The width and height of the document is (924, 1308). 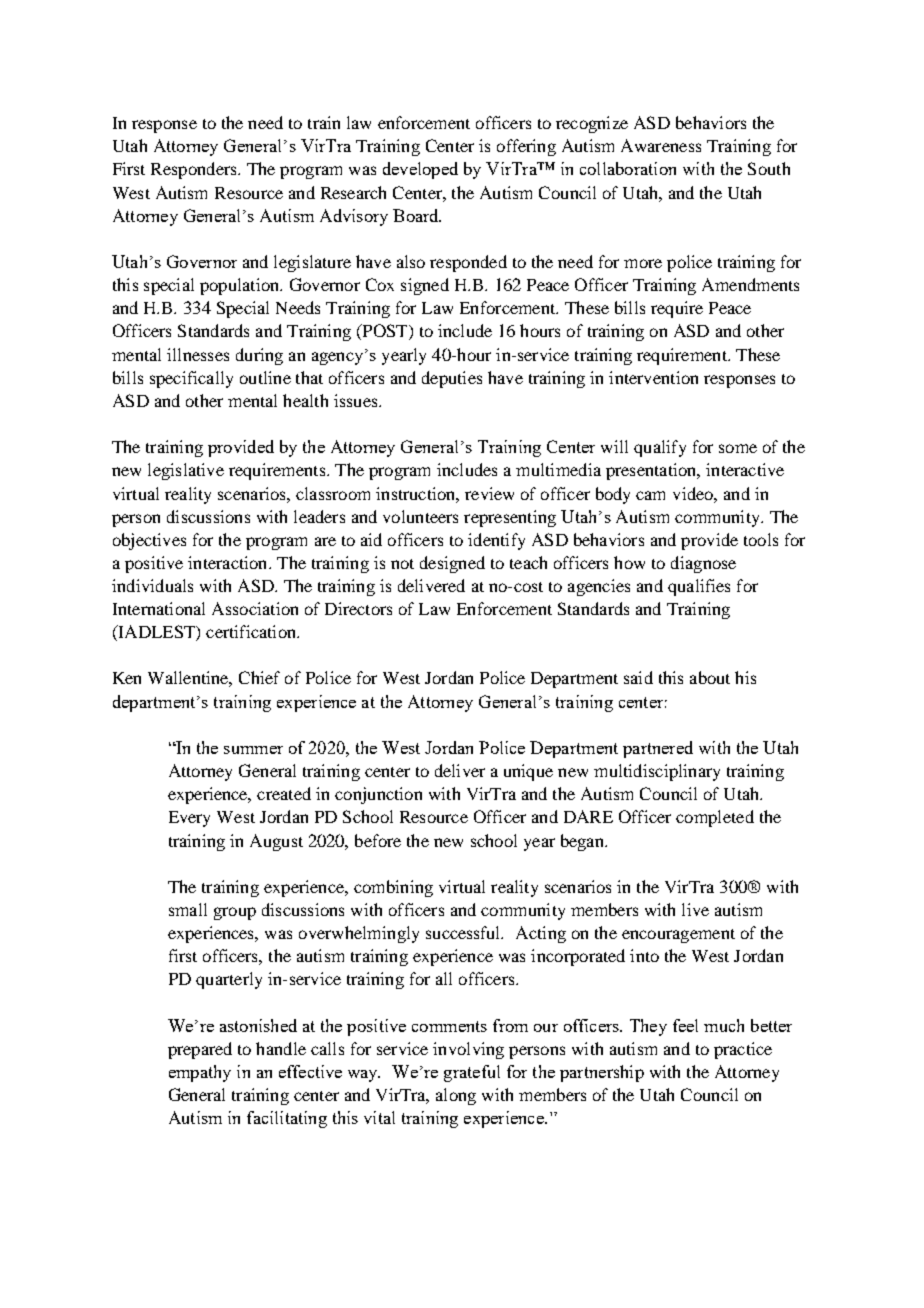 What do you see at coordinates (653, 377) in the document?
I see `intervention` at bounding box center [653, 377].
